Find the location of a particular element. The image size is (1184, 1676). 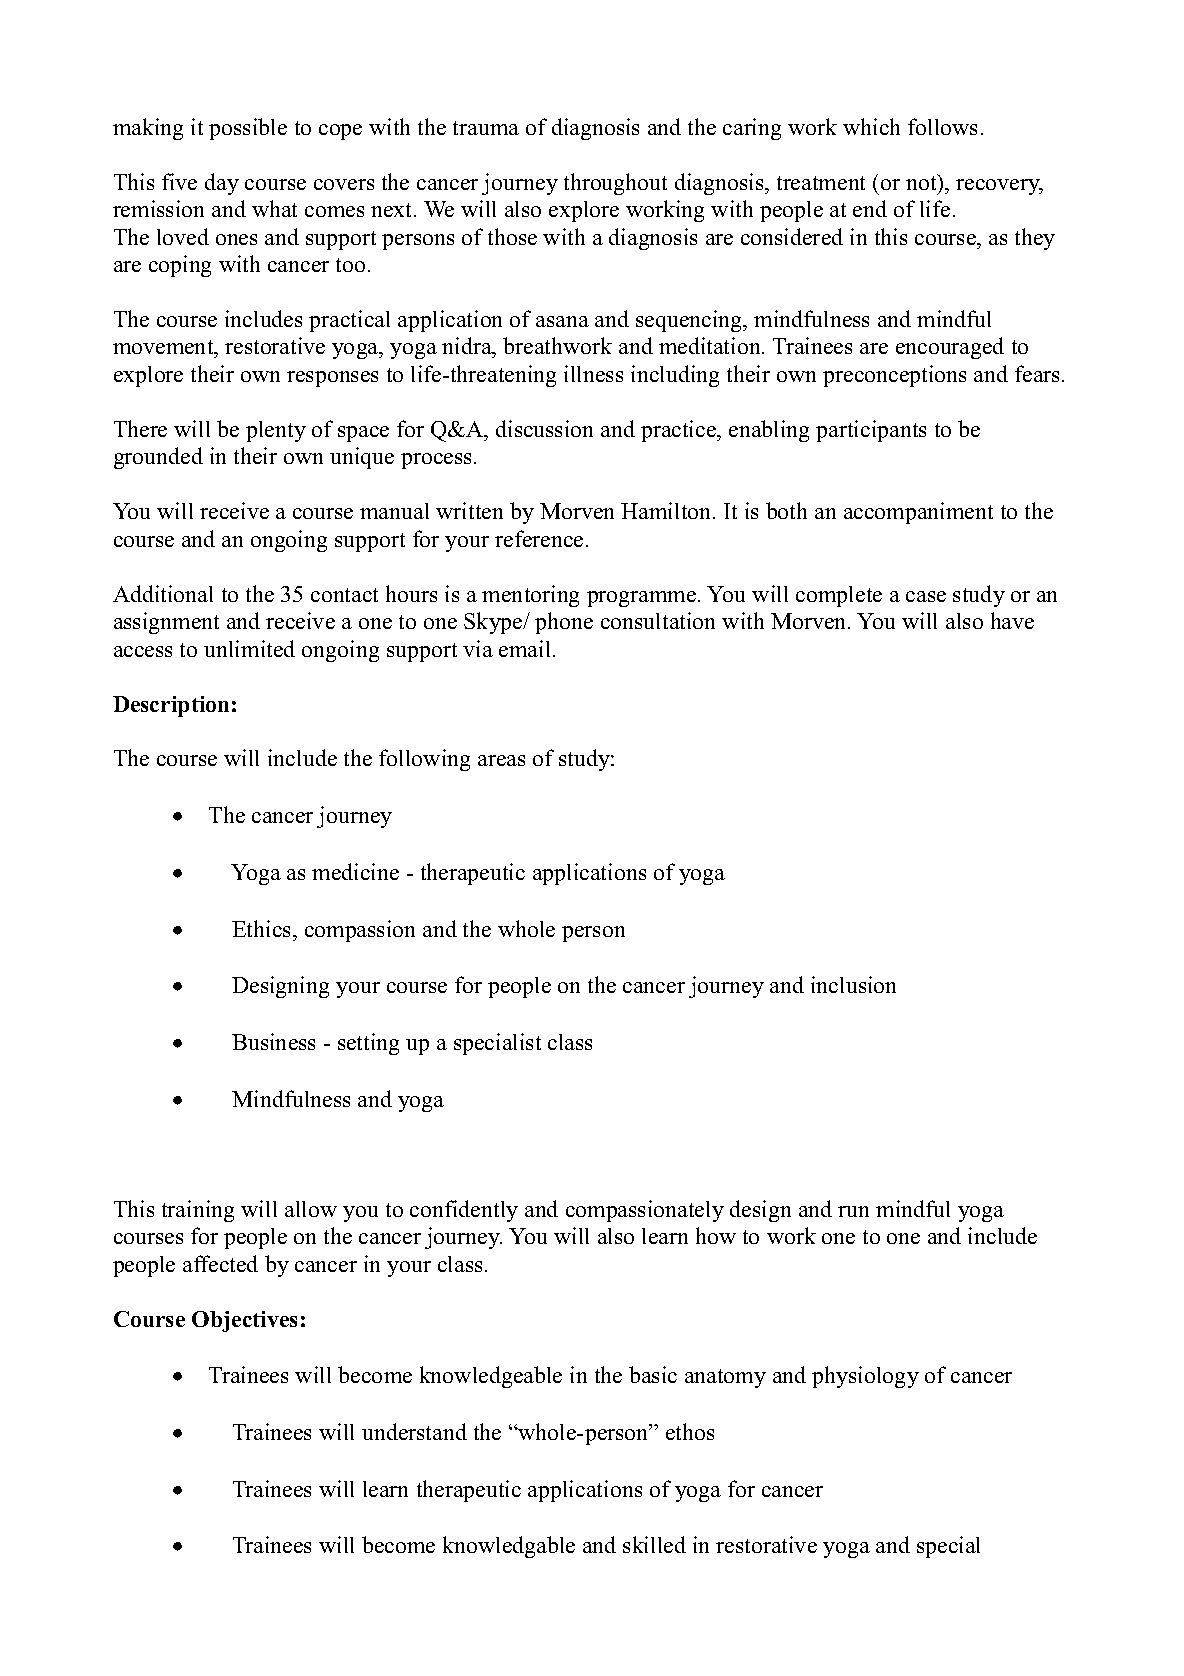

understand is located at coordinates (414, 1431).
